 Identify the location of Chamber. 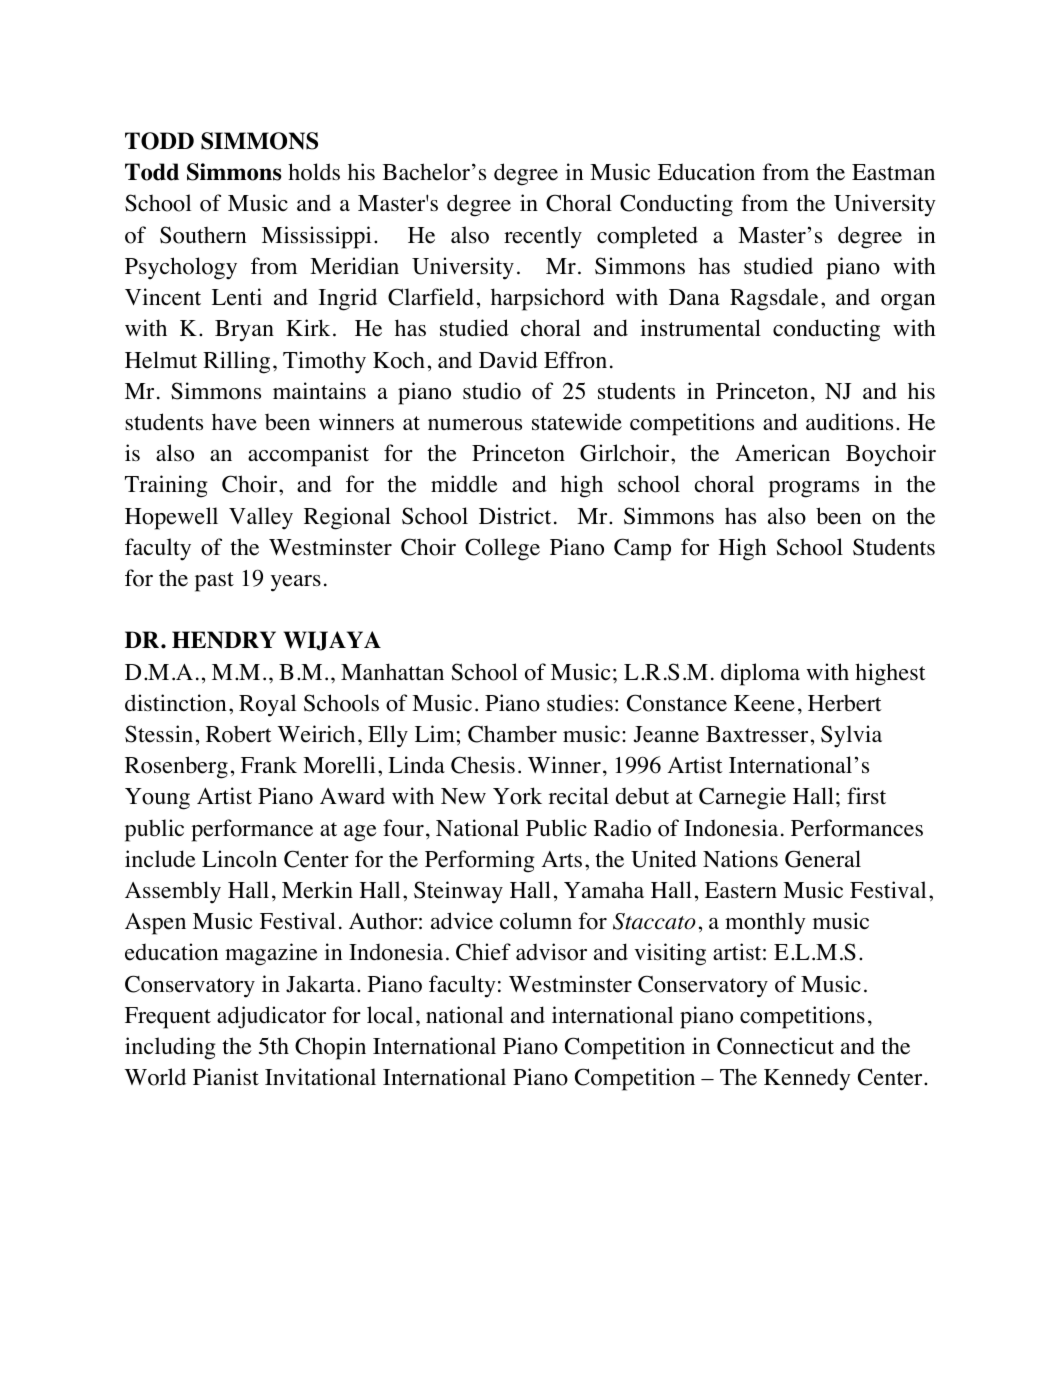
(512, 734).
